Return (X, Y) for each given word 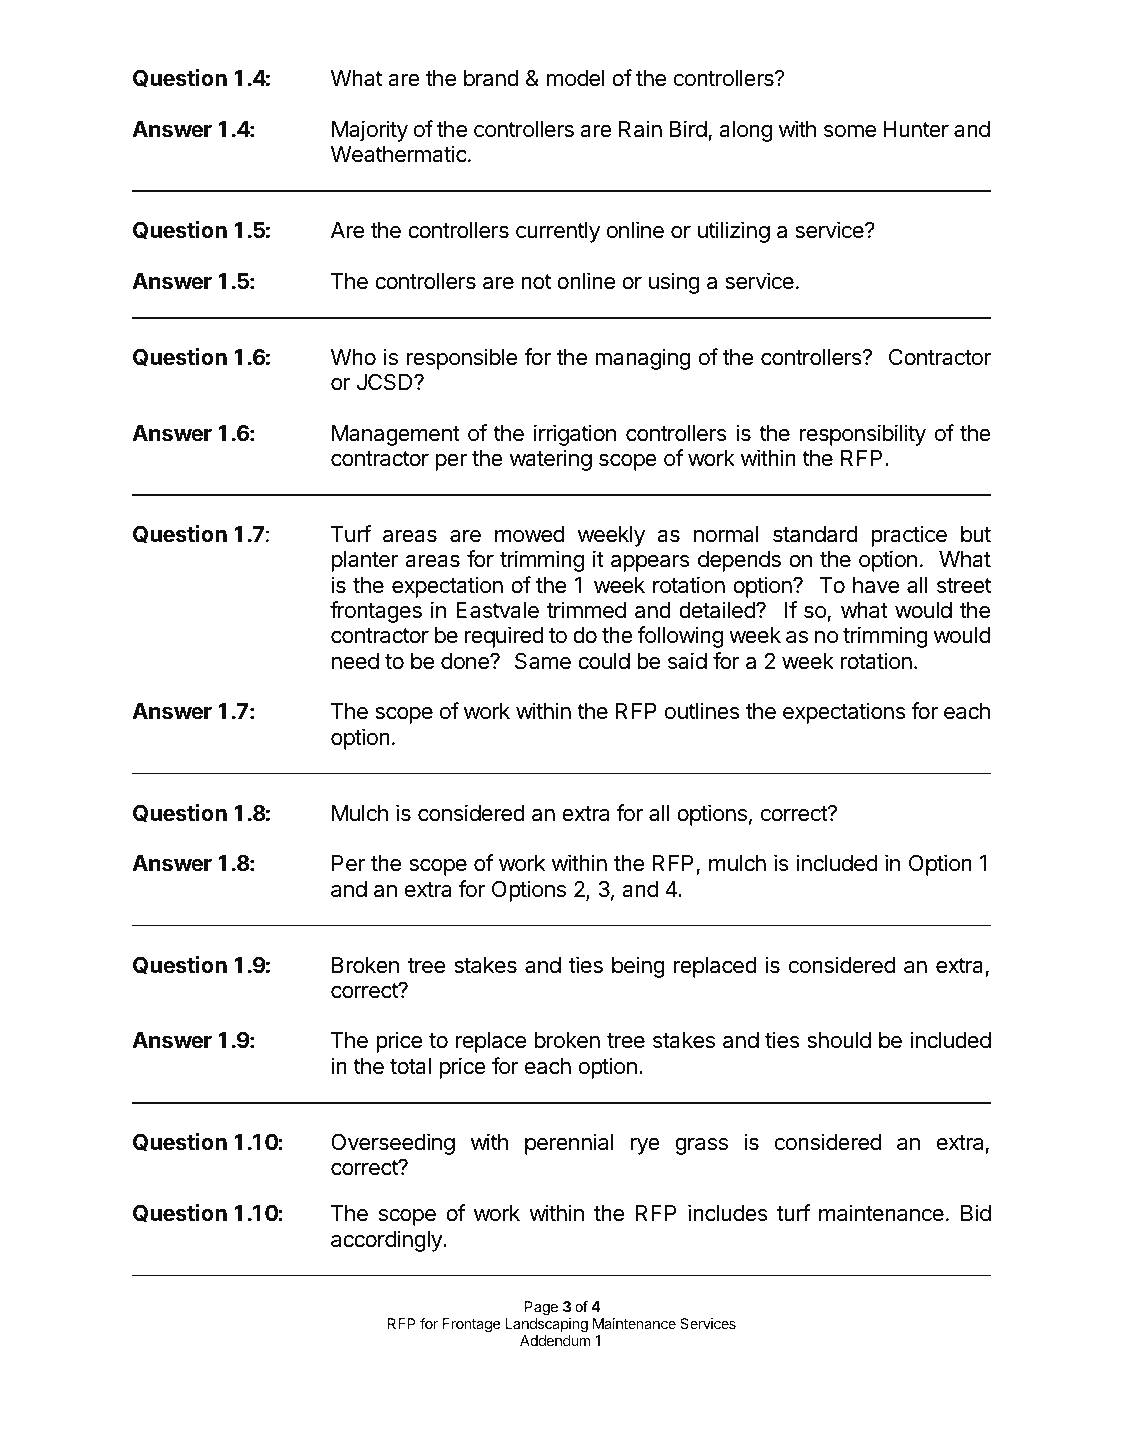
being (638, 967)
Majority (370, 131)
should (839, 1040)
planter (365, 561)
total (410, 1066)
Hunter (916, 129)
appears (650, 563)
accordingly (387, 1241)
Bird (688, 128)
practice (909, 536)
